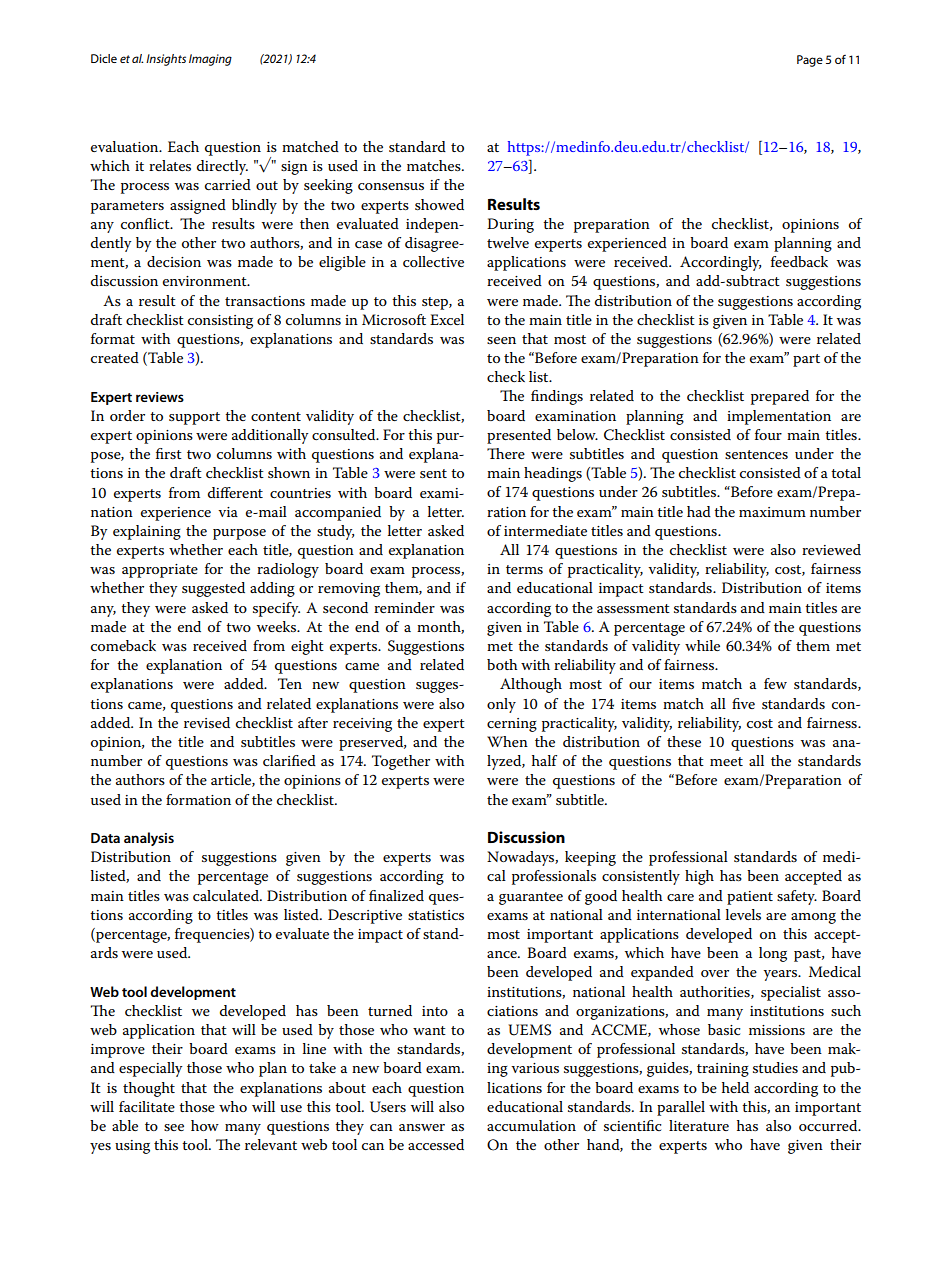 The height and width of the document is (1265, 952). Describe the element at coordinates (501, 340) in the document. I see `seen` at that location.
